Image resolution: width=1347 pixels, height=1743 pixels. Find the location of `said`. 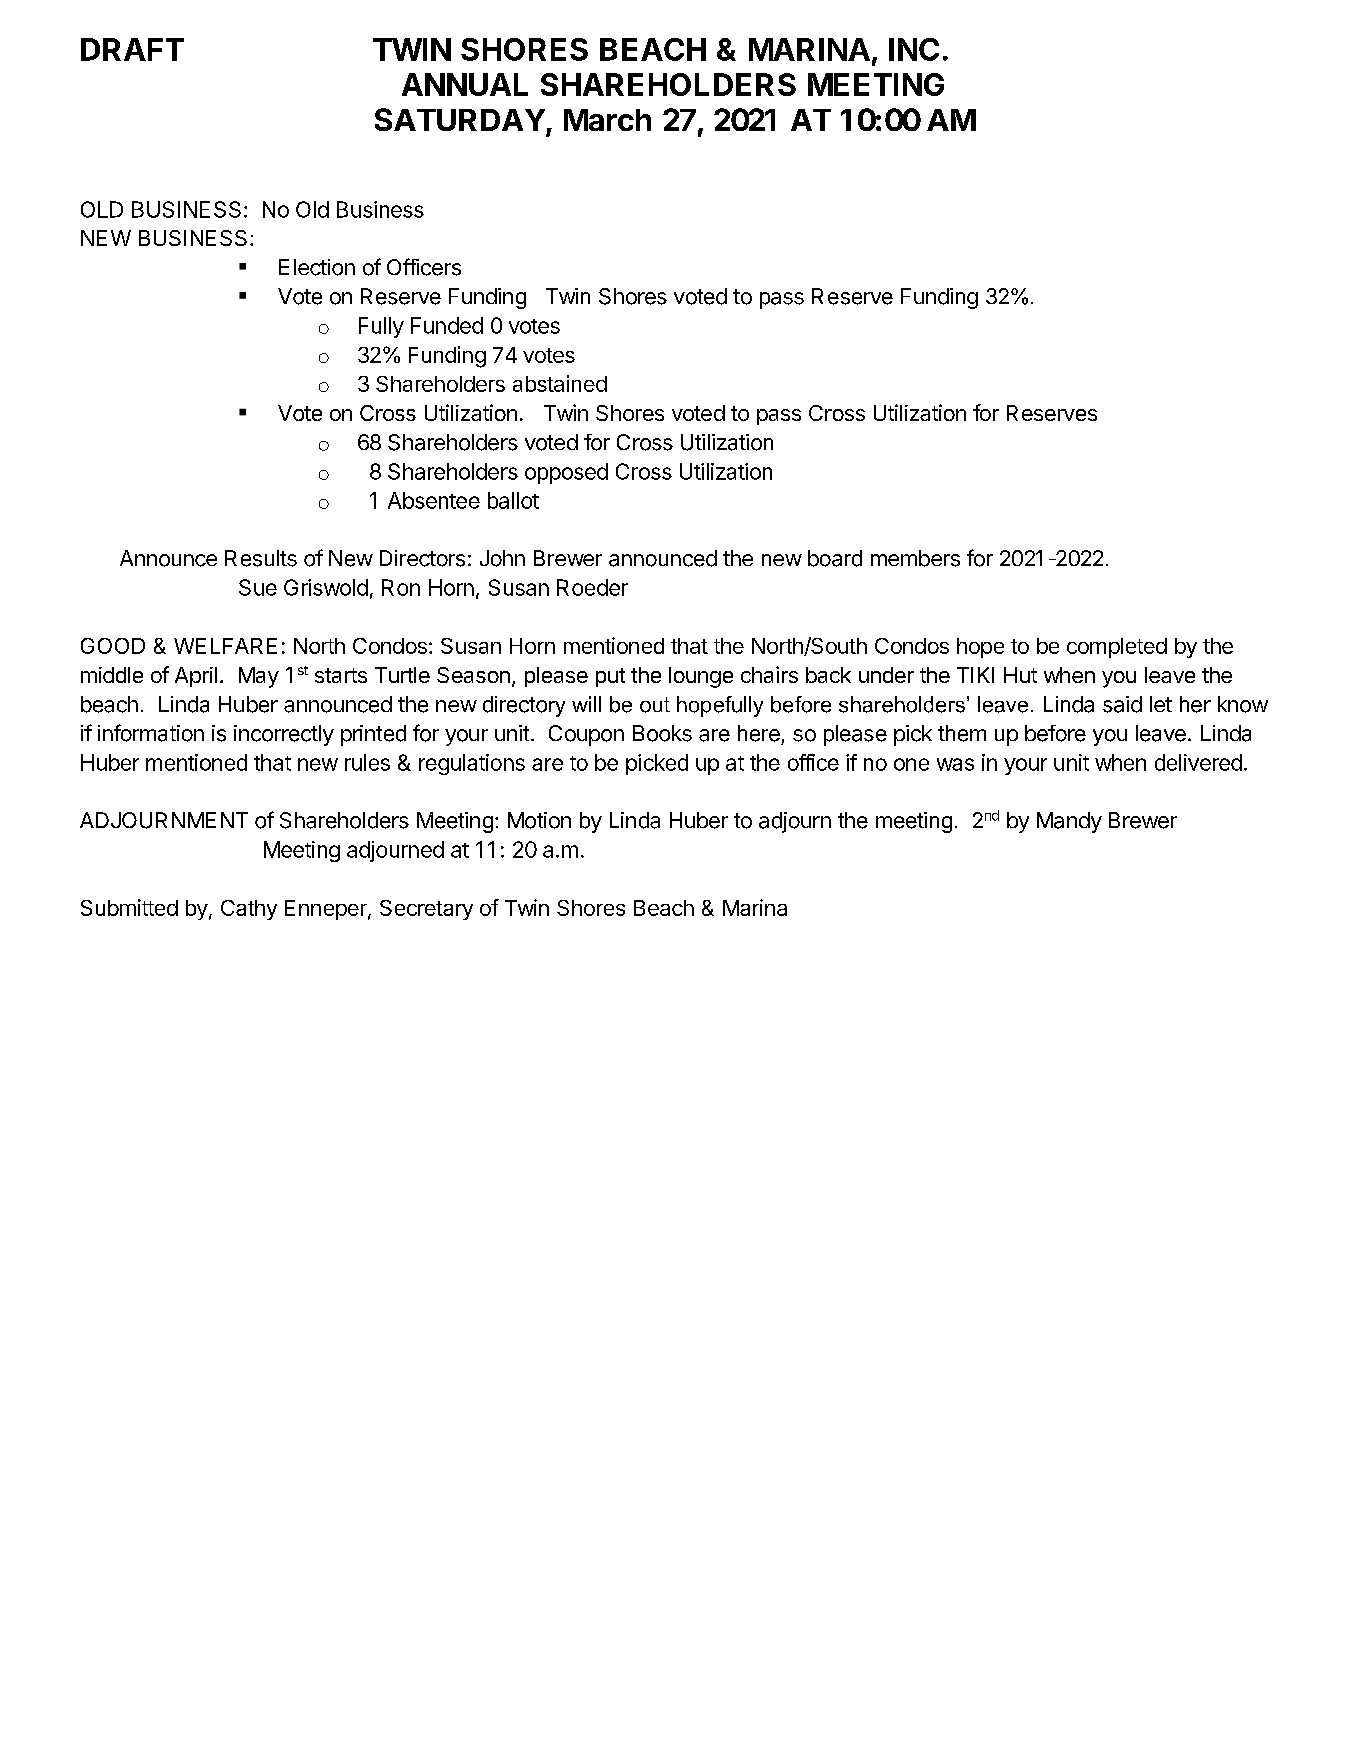

said is located at coordinates (1122, 704).
